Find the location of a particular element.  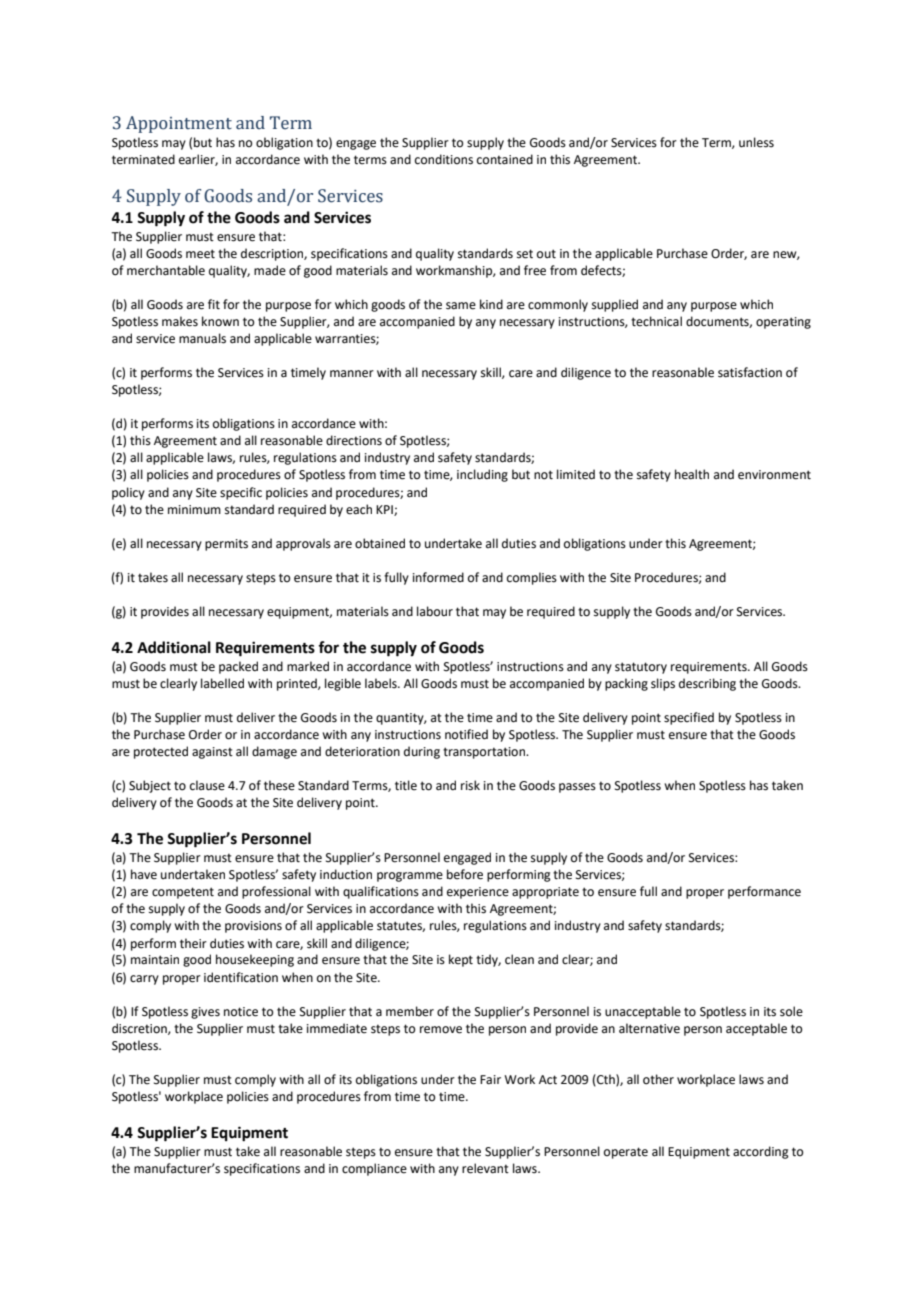

gives is located at coordinates (205, 1013).
